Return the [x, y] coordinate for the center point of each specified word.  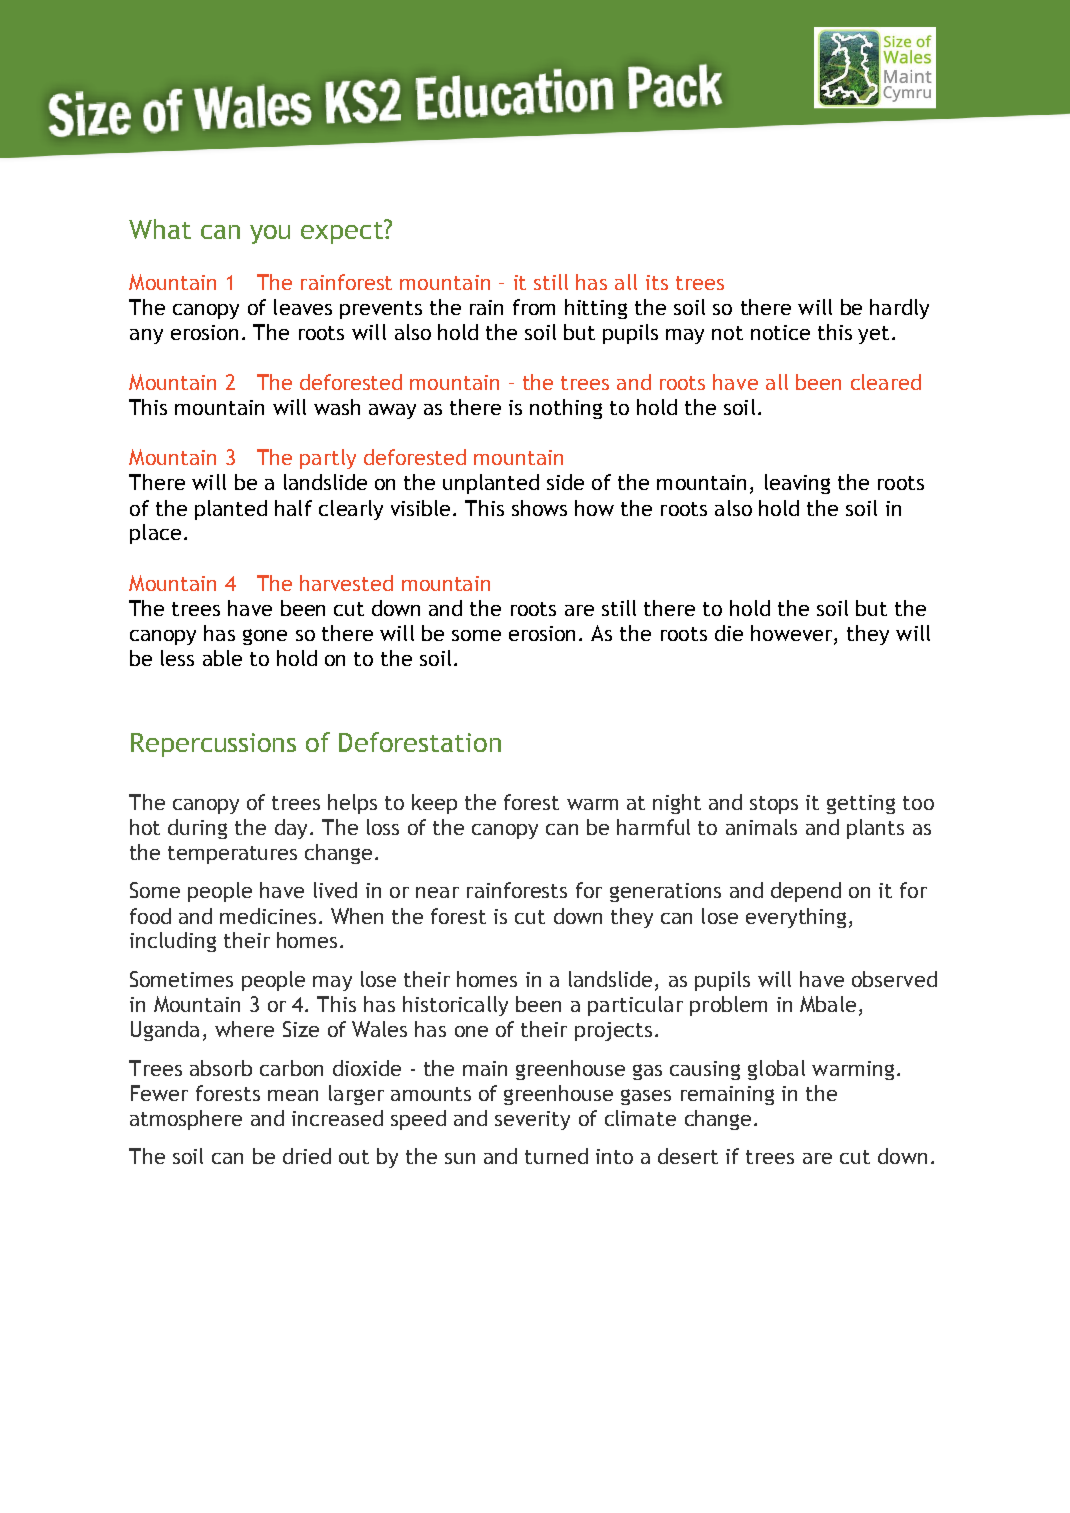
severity [532, 1120]
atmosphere [186, 1120]
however [793, 633]
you [270, 234]
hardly [899, 309]
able [222, 658]
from [534, 307]
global [776, 1070]
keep [434, 804]
